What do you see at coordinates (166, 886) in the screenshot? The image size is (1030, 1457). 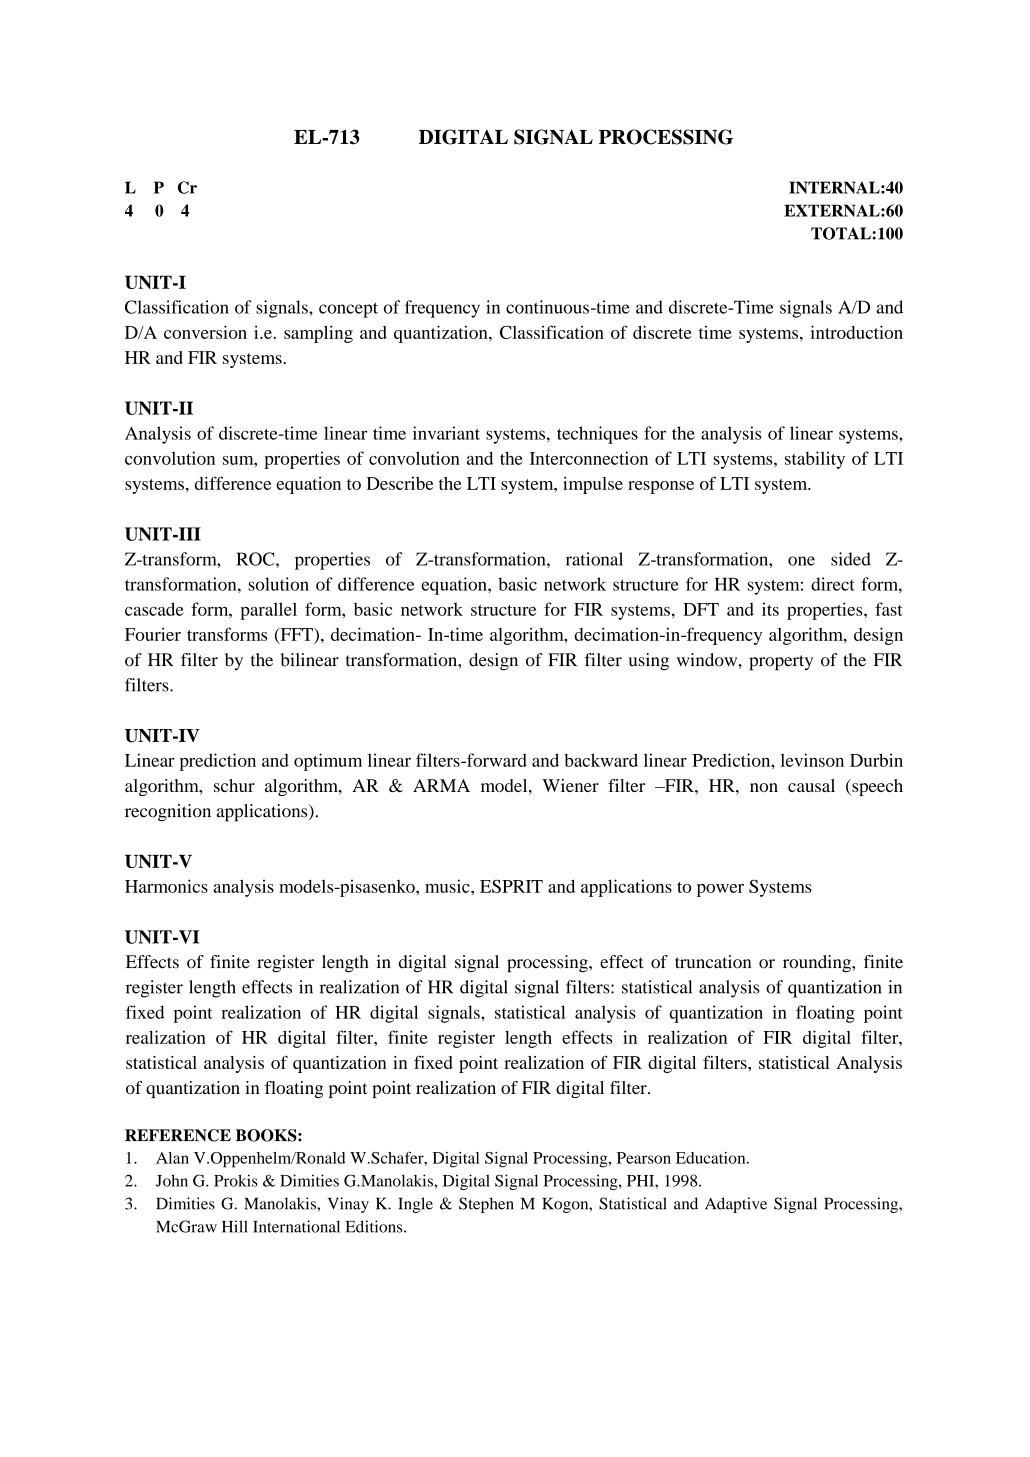 I see `Harmonics` at bounding box center [166, 886].
